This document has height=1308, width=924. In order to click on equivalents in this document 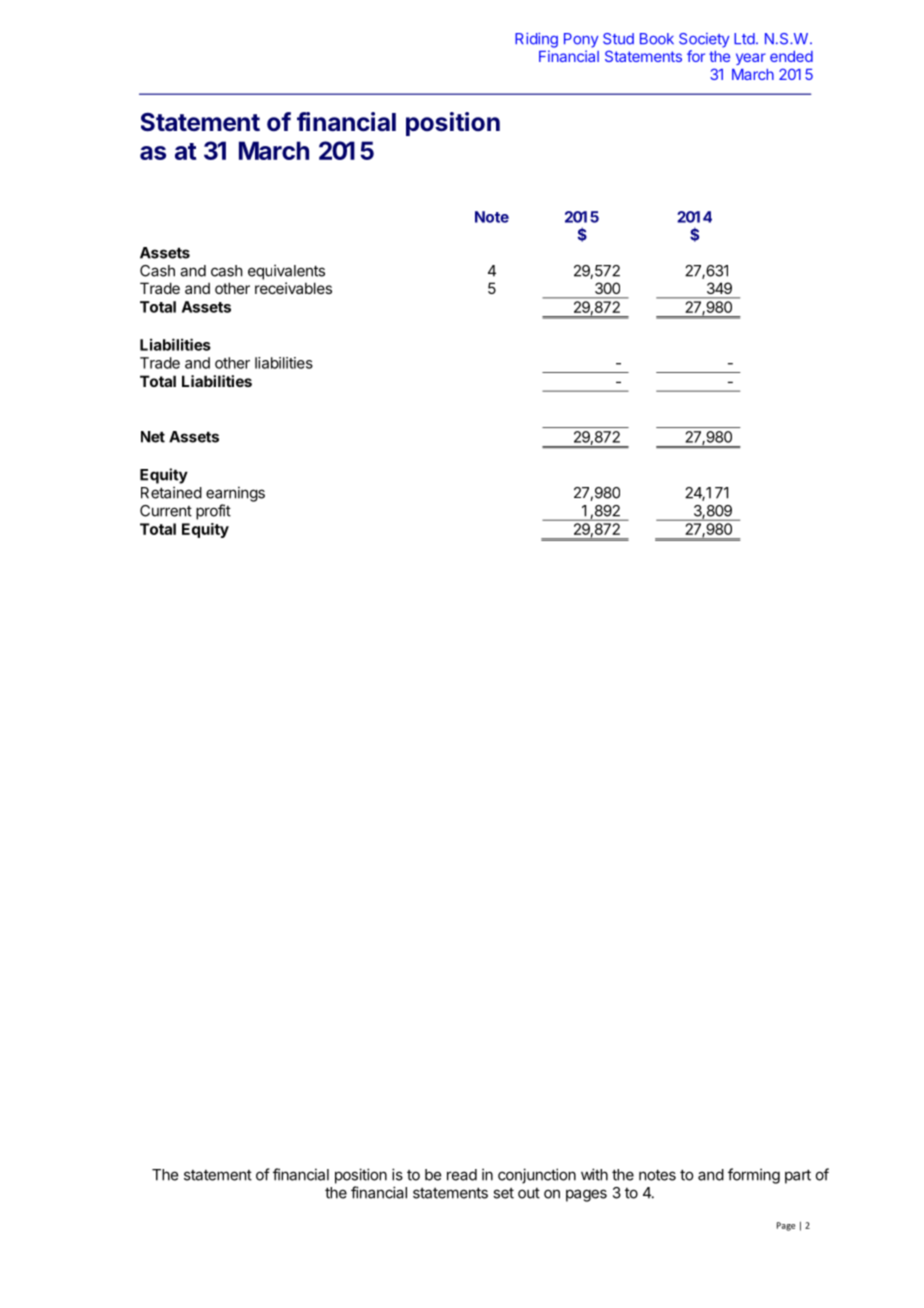, I will do `click(286, 272)`.
